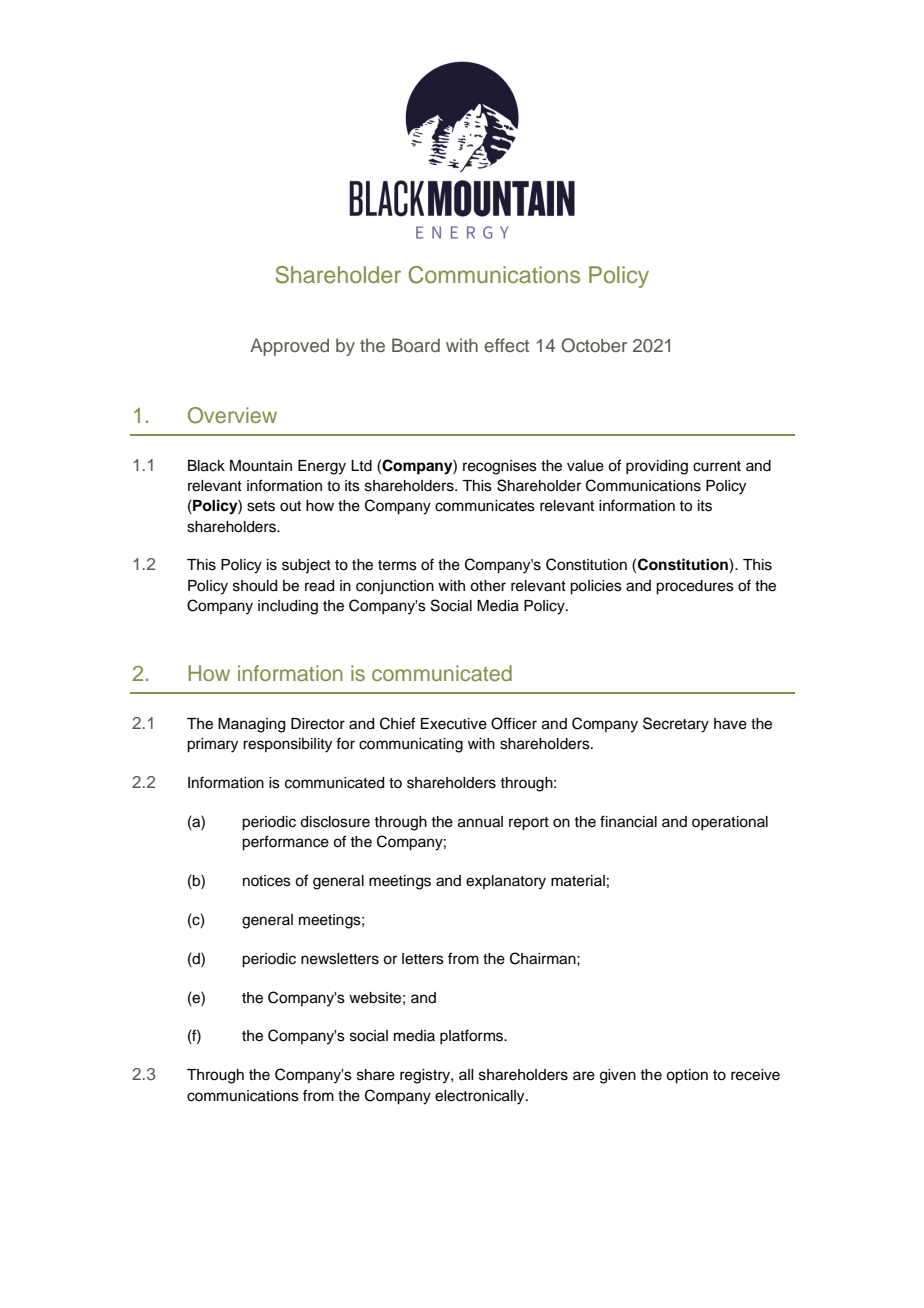 The width and height of the screenshot is (924, 1308). Describe the element at coordinates (288, 607) in the screenshot. I see `including` at that location.
